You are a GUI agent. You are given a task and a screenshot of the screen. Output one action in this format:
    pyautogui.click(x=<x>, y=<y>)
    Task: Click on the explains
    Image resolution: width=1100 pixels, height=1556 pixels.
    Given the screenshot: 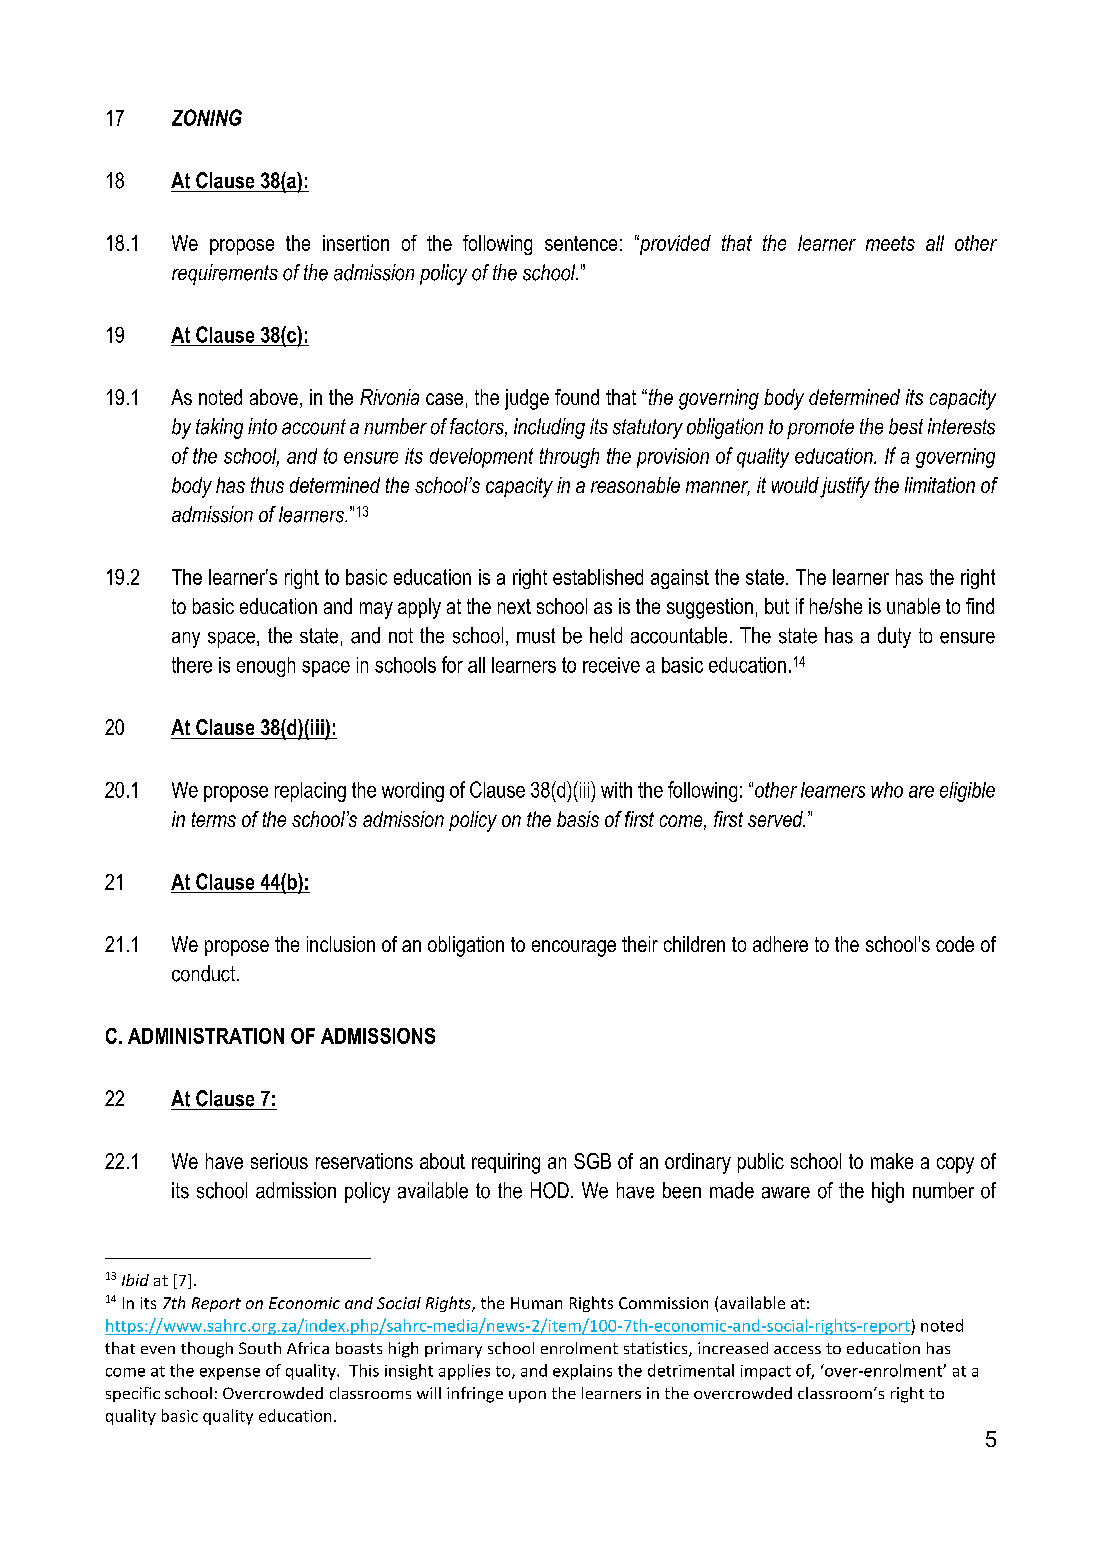 What is the action you would take?
    pyautogui.click(x=582, y=1372)
